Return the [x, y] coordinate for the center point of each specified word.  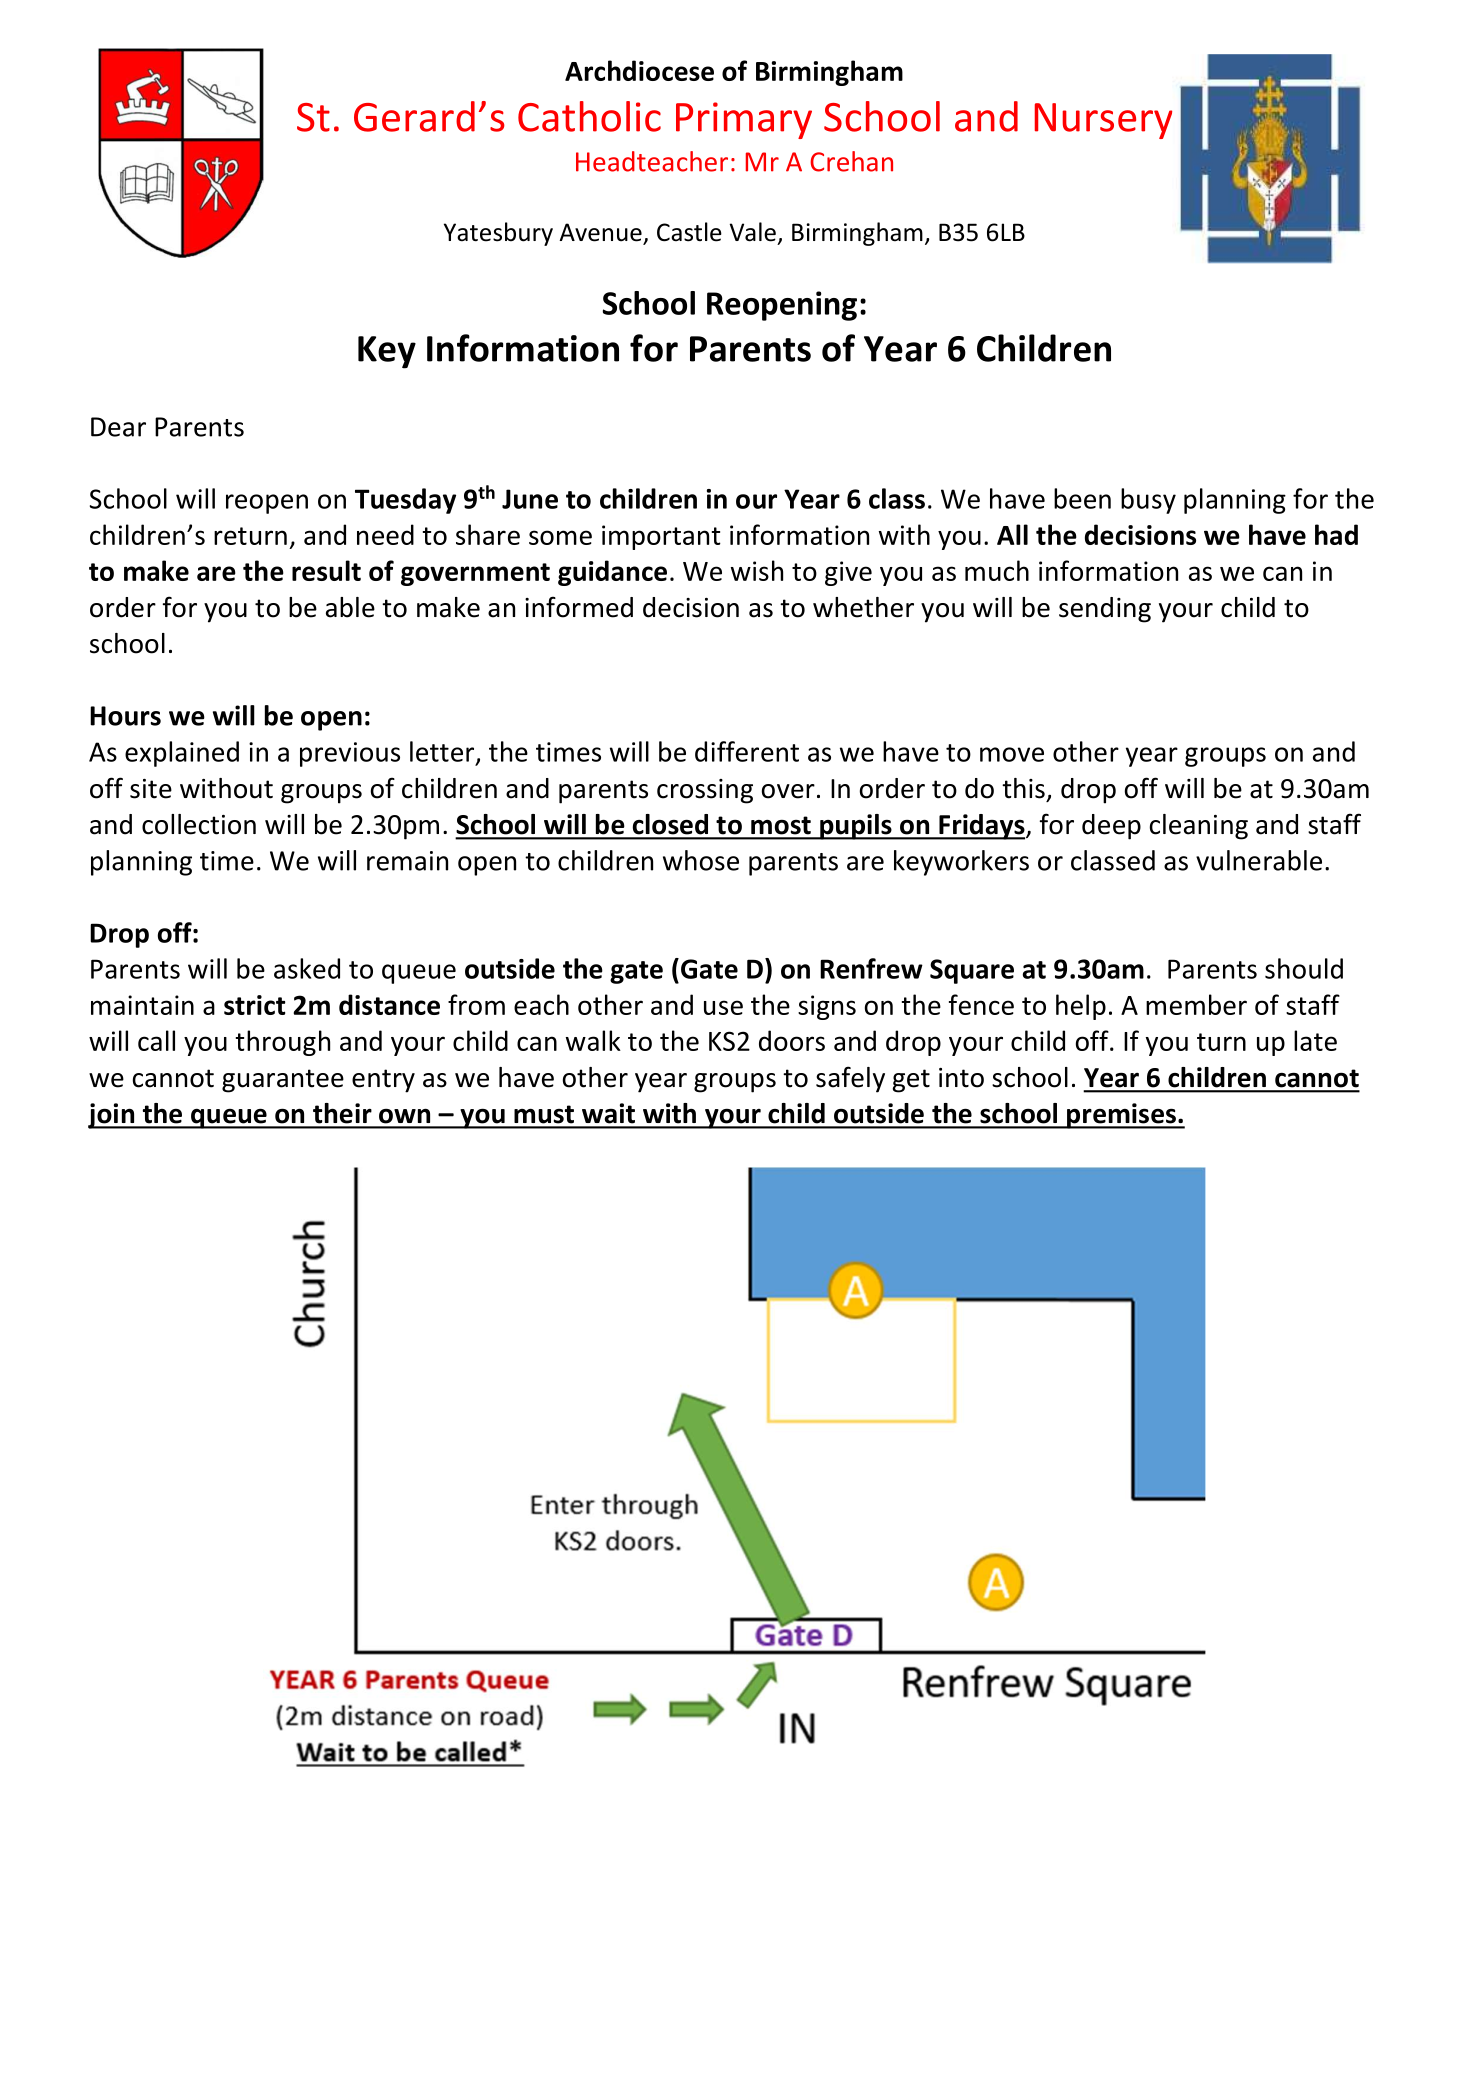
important [661, 537]
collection [199, 824]
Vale [753, 232]
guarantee [283, 1081]
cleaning [1199, 827]
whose [701, 860]
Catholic [589, 116]
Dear [118, 427]
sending [1105, 610]
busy [1148, 501]
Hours [125, 716]
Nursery [1103, 121]
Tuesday [405, 501]
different [747, 751]
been [1082, 498]
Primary [744, 120]
